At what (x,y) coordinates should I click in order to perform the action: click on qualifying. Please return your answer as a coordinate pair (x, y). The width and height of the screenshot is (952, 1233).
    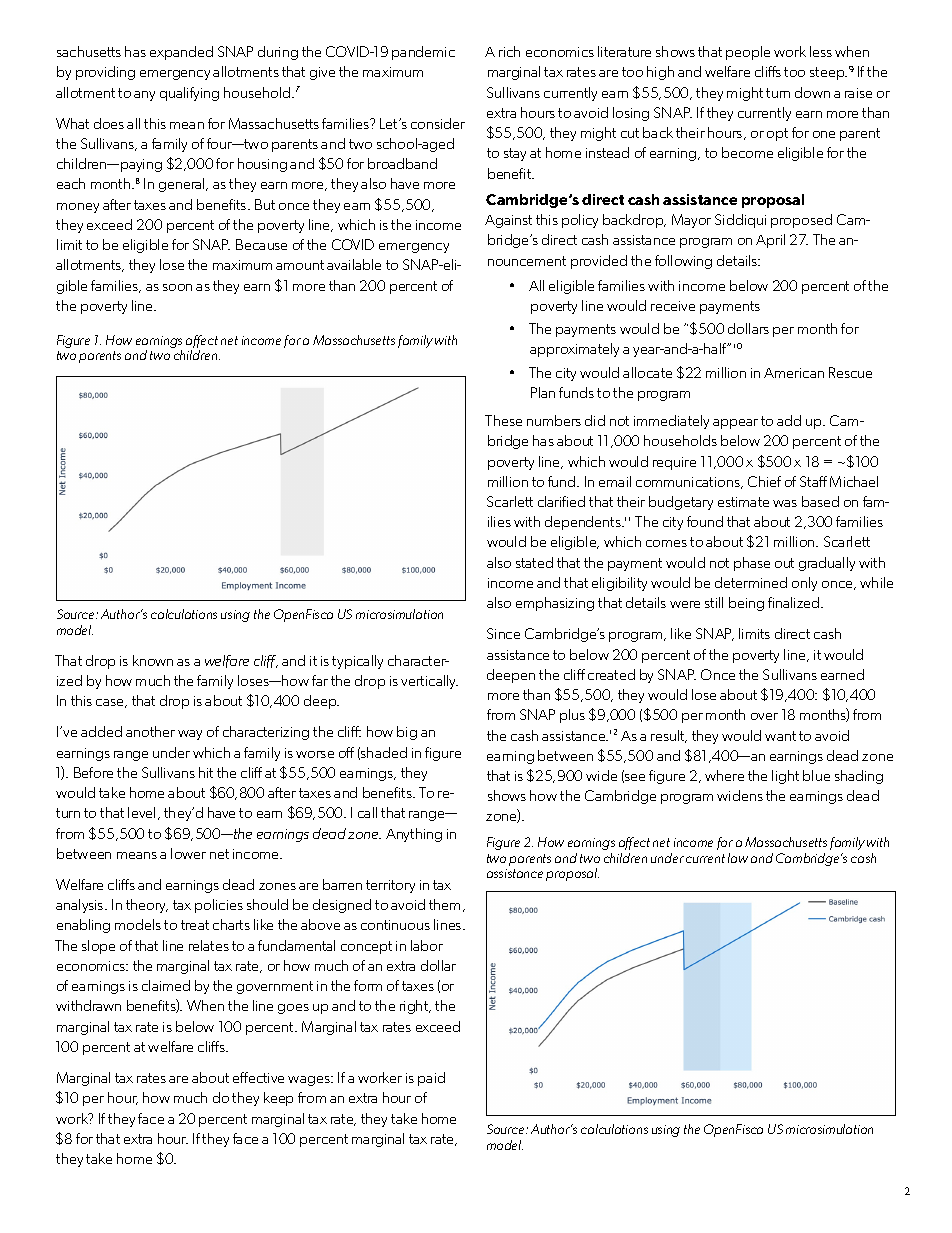
    Looking at the image, I should click on (189, 94).
